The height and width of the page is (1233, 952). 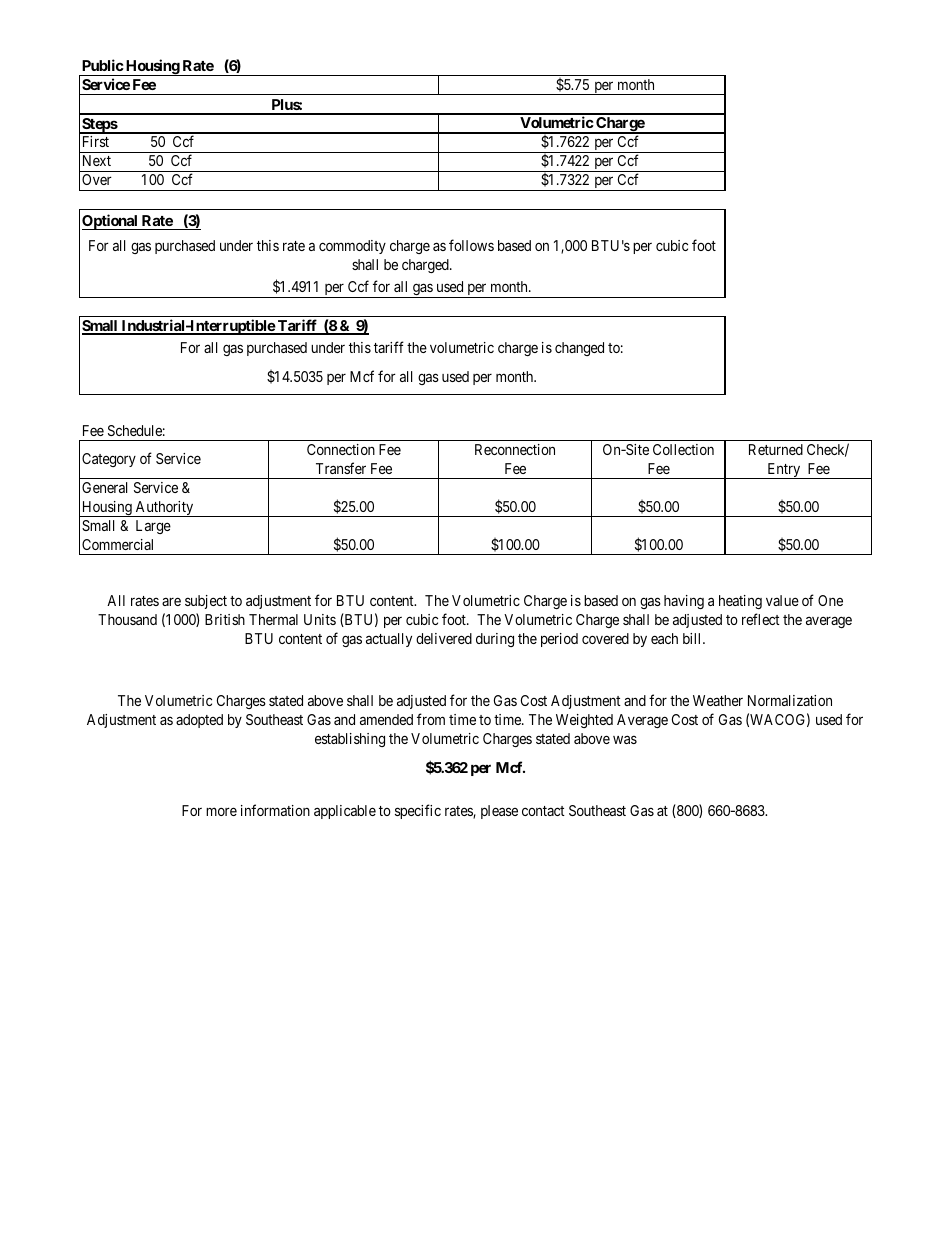 I want to click on Category, so click(x=109, y=460).
